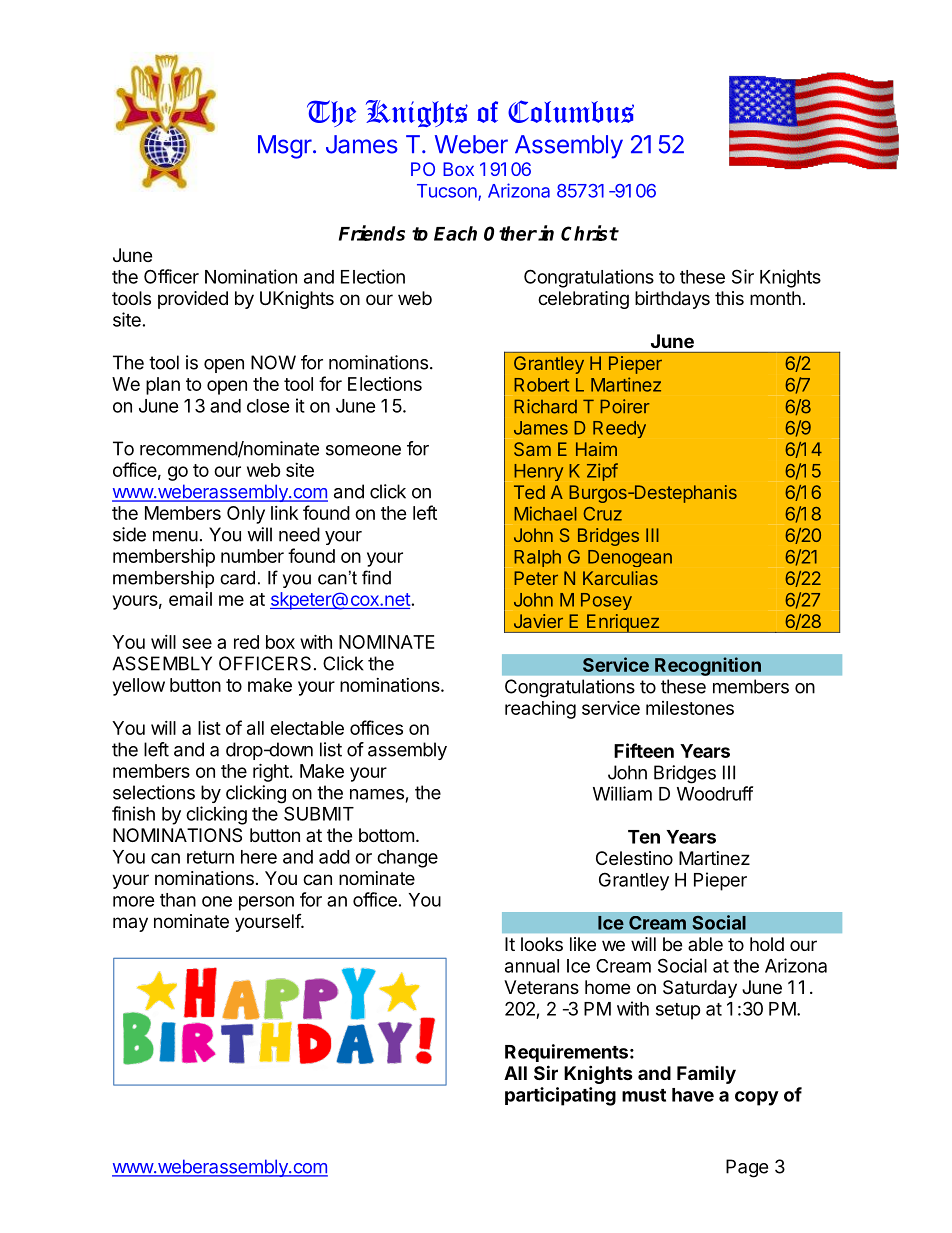 Image resolution: width=952 pixels, height=1233 pixels. I want to click on Tucson, so click(448, 192).
